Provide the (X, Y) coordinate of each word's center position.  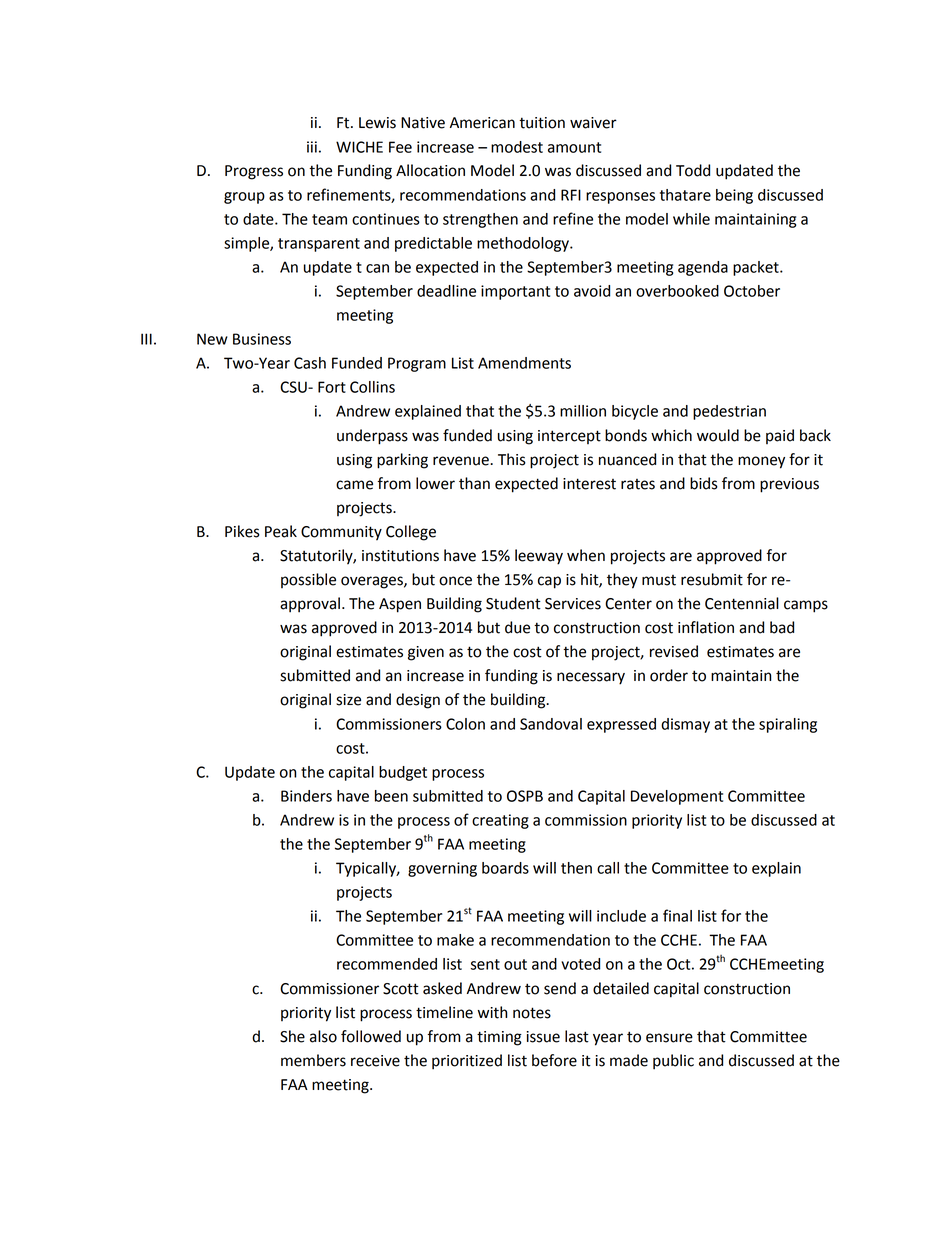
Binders (306, 796)
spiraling (788, 725)
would (718, 435)
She (292, 1036)
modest (517, 147)
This (512, 459)
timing (499, 1038)
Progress (254, 172)
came (354, 485)
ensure (669, 1038)
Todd (693, 170)
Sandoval (551, 724)
